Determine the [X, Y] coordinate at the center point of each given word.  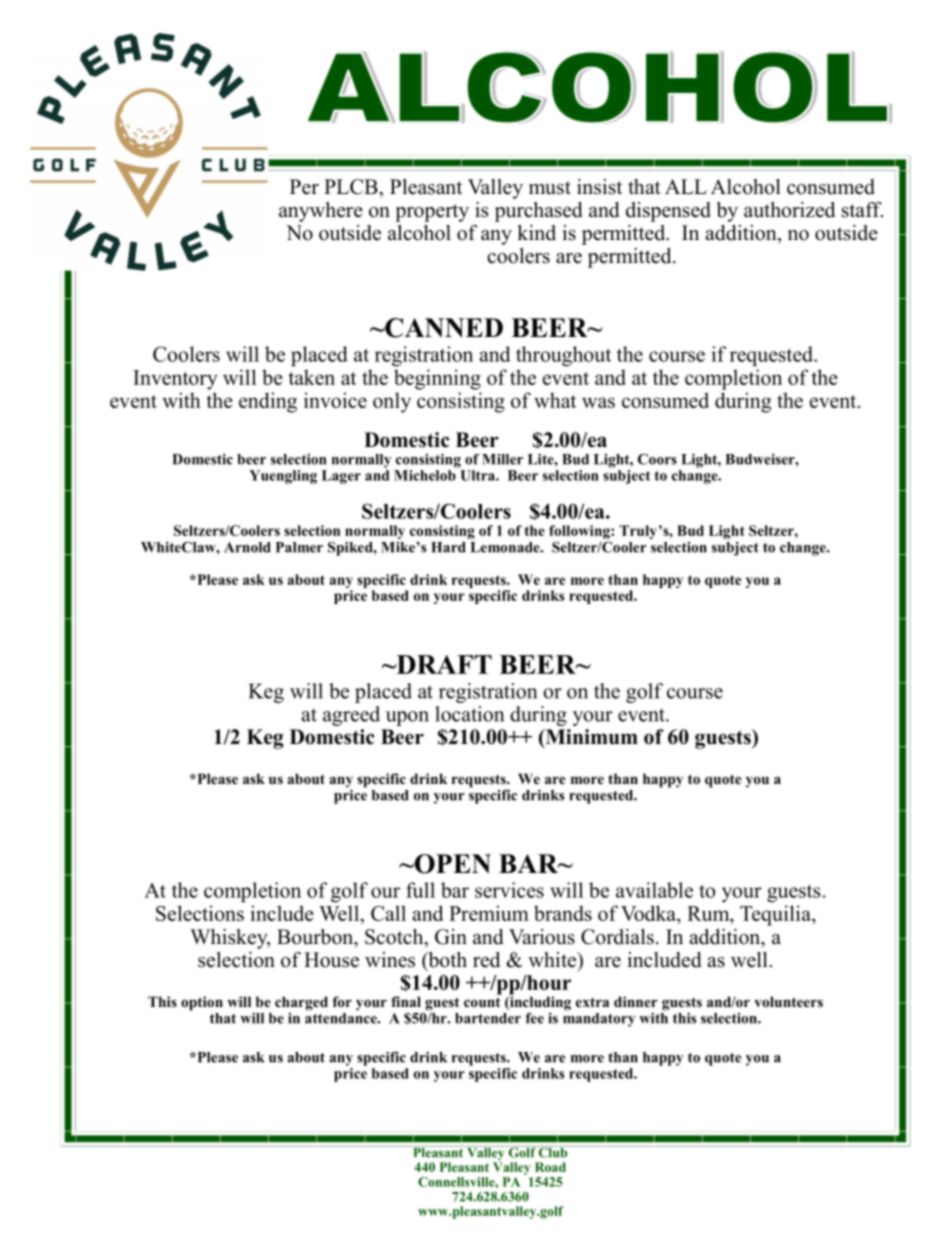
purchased [538, 212]
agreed [351, 716]
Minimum [590, 738]
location [469, 714]
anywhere [321, 212]
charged [301, 1003]
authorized [789, 210]
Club [553, 1152]
